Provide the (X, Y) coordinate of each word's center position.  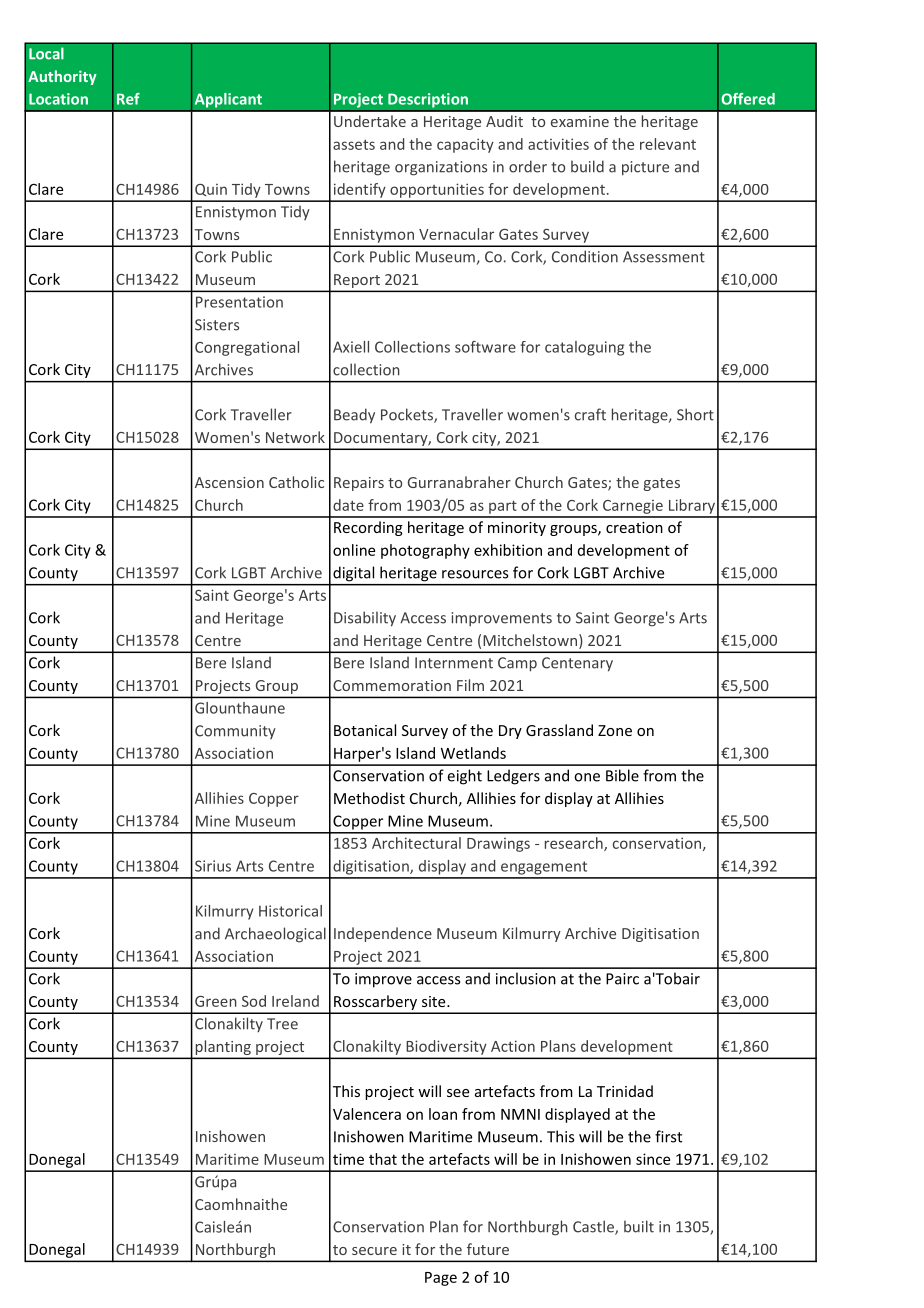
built (639, 1226)
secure (374, 1251)
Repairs (359, 484)
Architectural (416, 843)
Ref (128, 99)
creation (634, 527)
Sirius (213, 866)
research (575, 844)
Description (428, 100)
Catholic (296, 482)
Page (441, 1279)
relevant (668, 144)
